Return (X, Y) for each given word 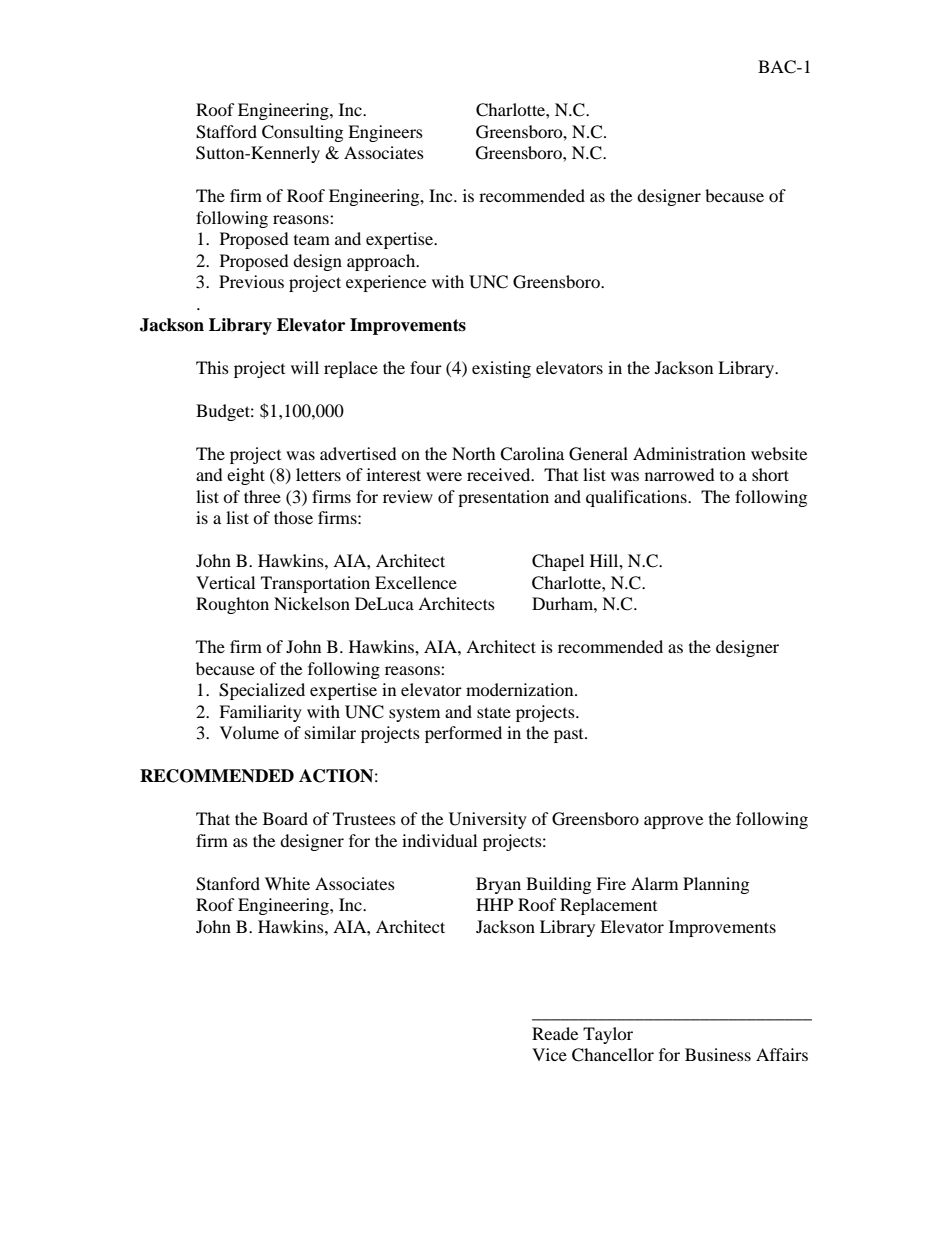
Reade (555, 1033)
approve (673, 822)
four (426, 367)
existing (501, 369)
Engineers (385, 133)
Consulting (302, 133)
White (287, 883)
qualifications (637, 498)
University (488, 820)
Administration (689, 453)
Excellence (416, 582)
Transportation (315, 584)
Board (285, 818)
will (305, 367)
